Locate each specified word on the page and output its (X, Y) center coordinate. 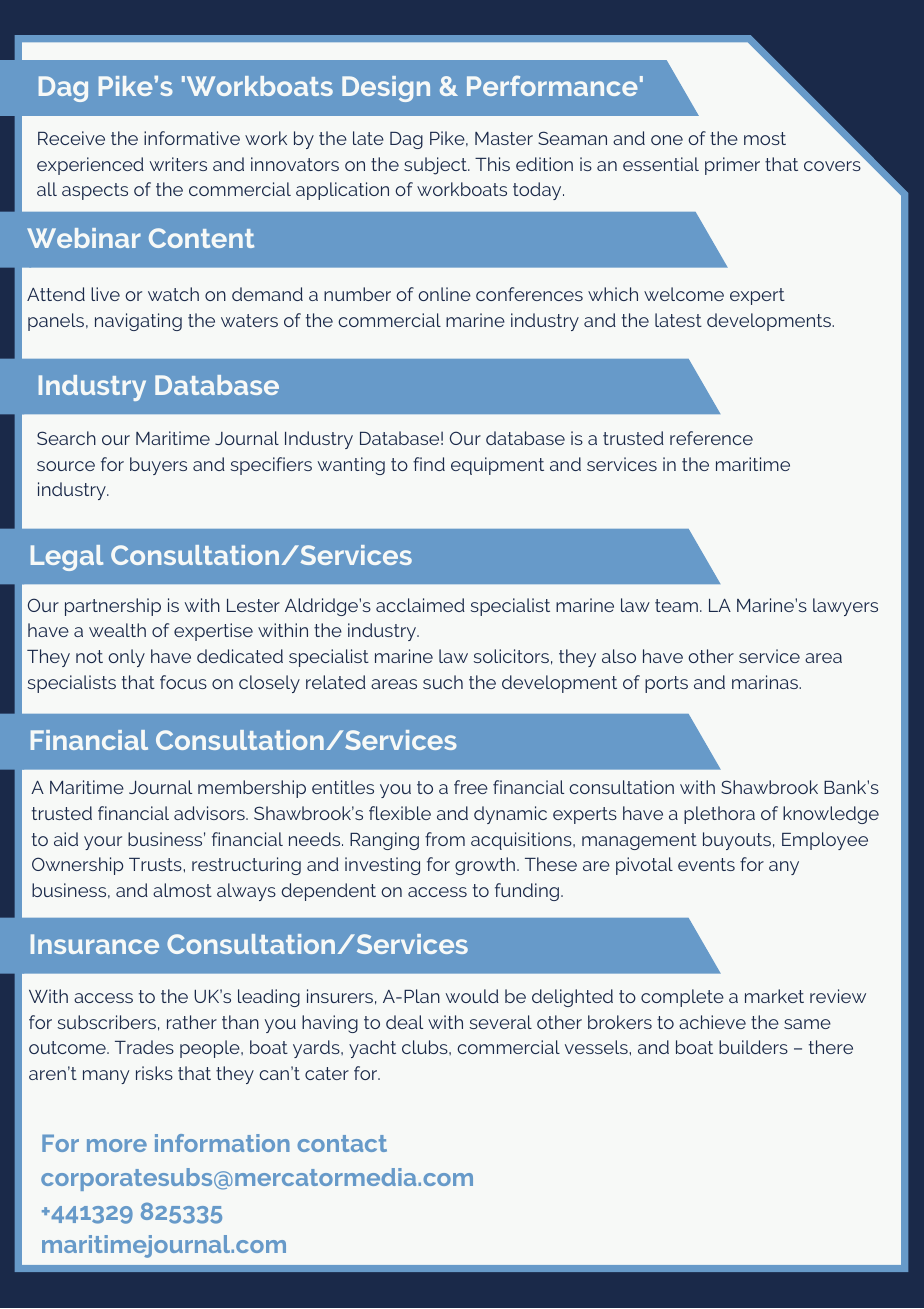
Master (504, 138)
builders (753, 1047)
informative (192, 138)
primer (732, 166)
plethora (719, 815)
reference (711, 438)
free (471, 787)
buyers (158, 466)
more (117, 1145)
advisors (210, 813)
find (429, 464)
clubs (426, 1047)
